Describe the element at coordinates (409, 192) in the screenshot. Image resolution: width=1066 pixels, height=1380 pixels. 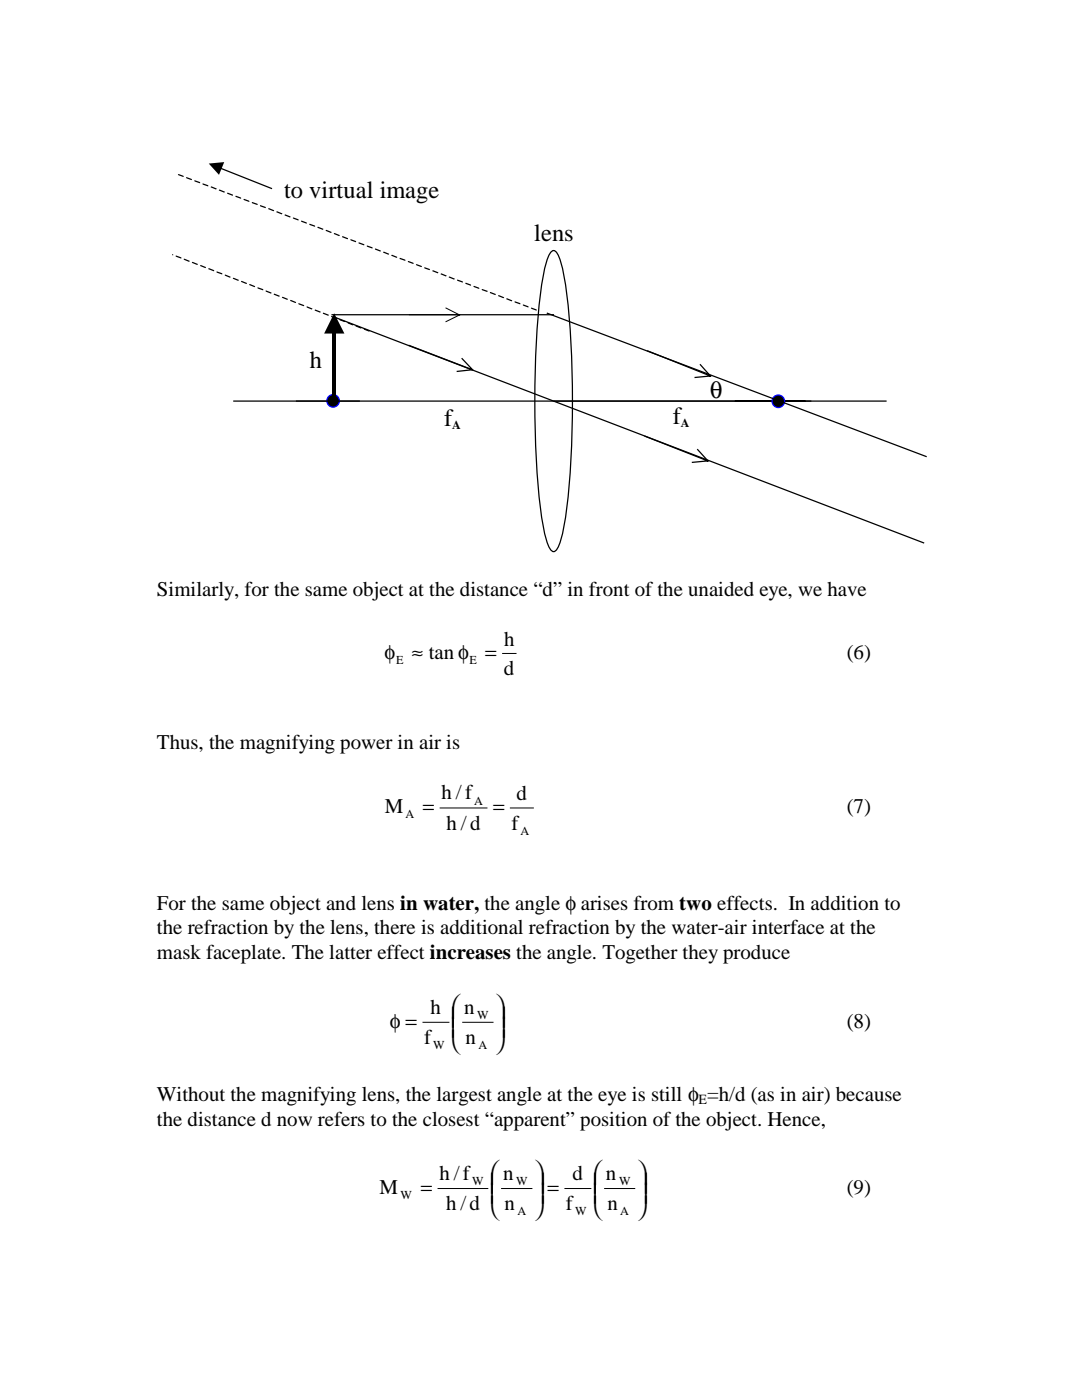
I see `image` at that location.
